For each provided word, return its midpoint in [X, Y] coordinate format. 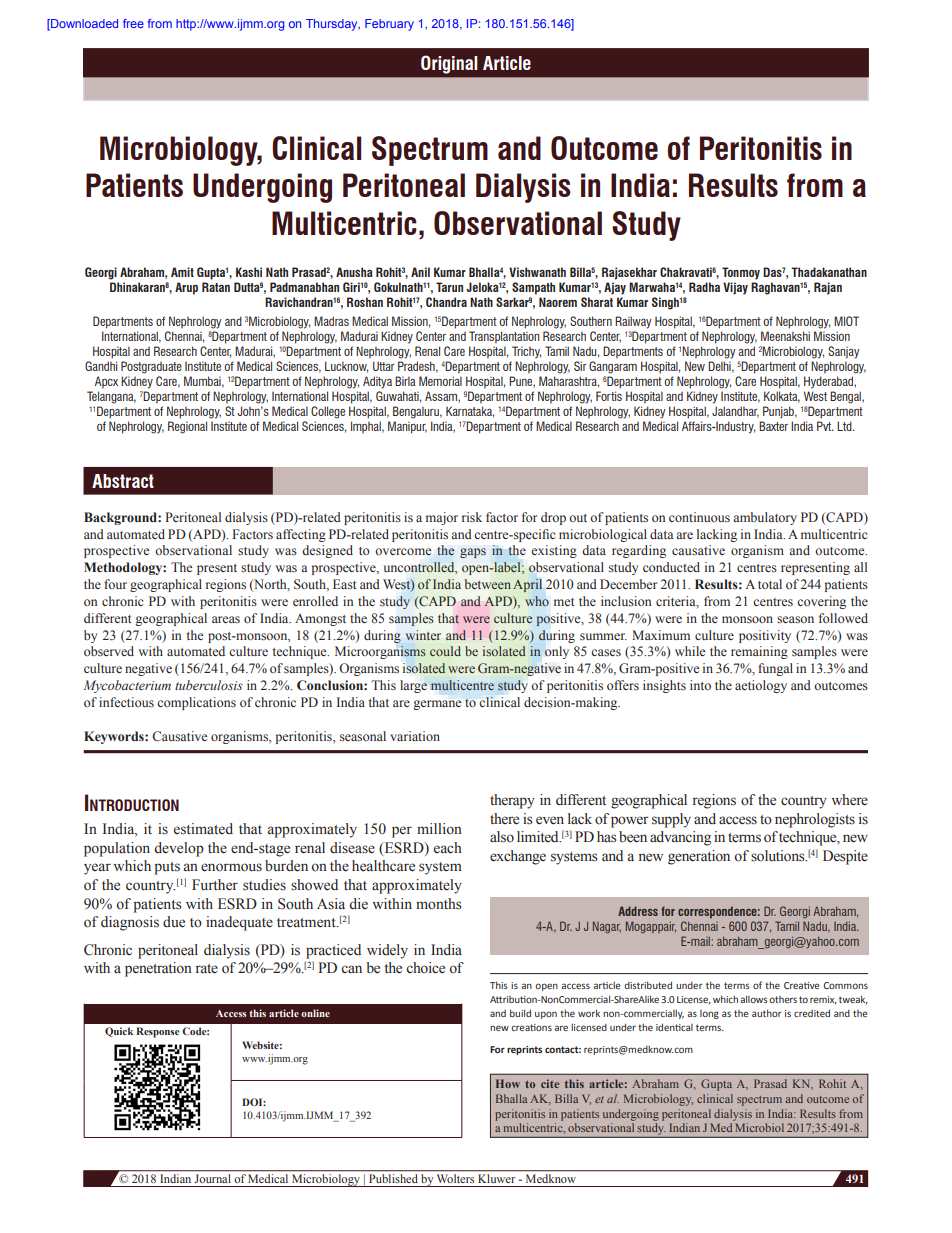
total [770, 584]
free [133, 23]
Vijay [735, 288]
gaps [473, 553]
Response [158, 1032]
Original [449, 64]
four [115, 584]
